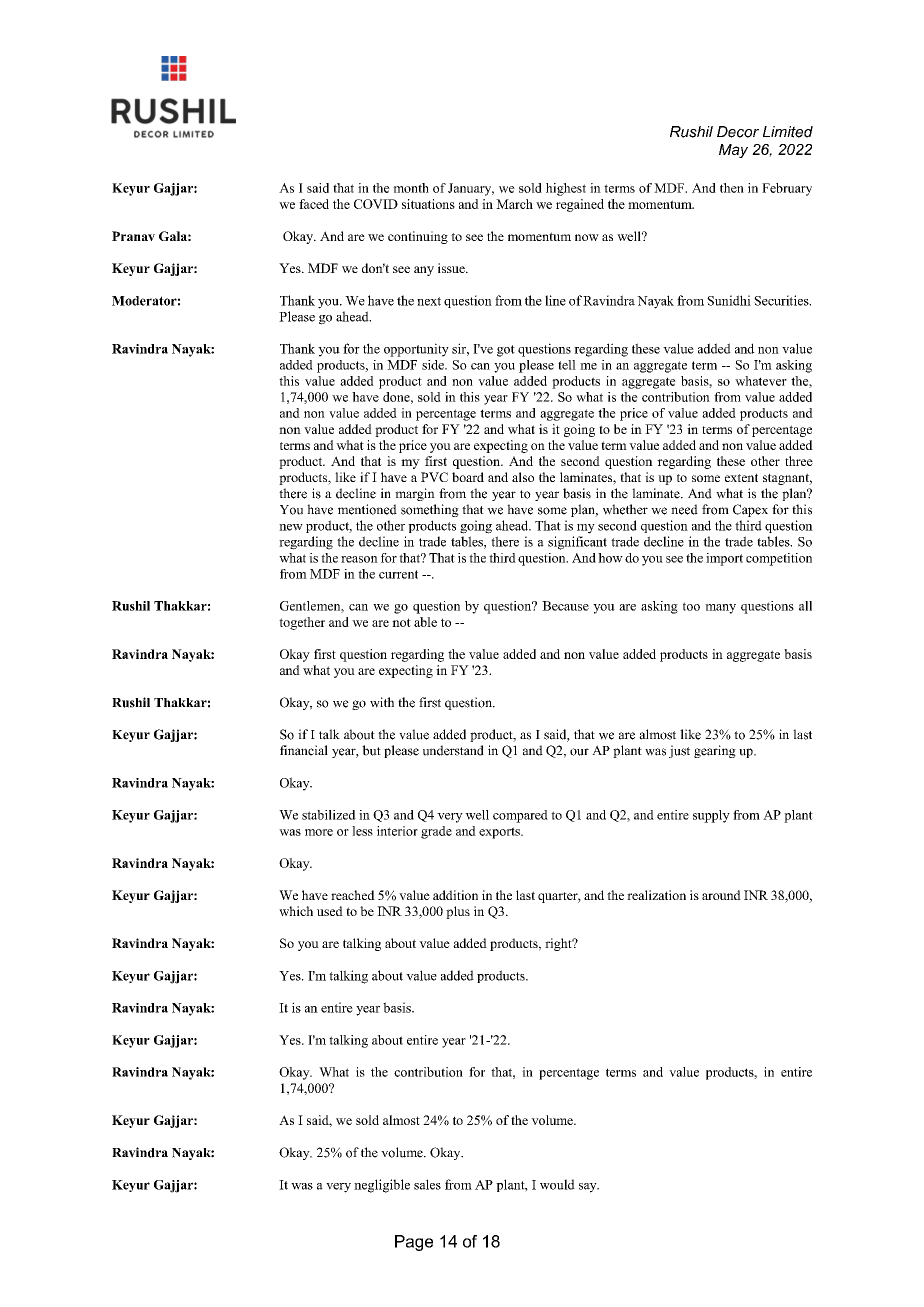 Image resolution: width=924 pixels, height=1307 pixels. Describe the element at coordinates (330, 911) in the screenshot. I see `used` at that location.
